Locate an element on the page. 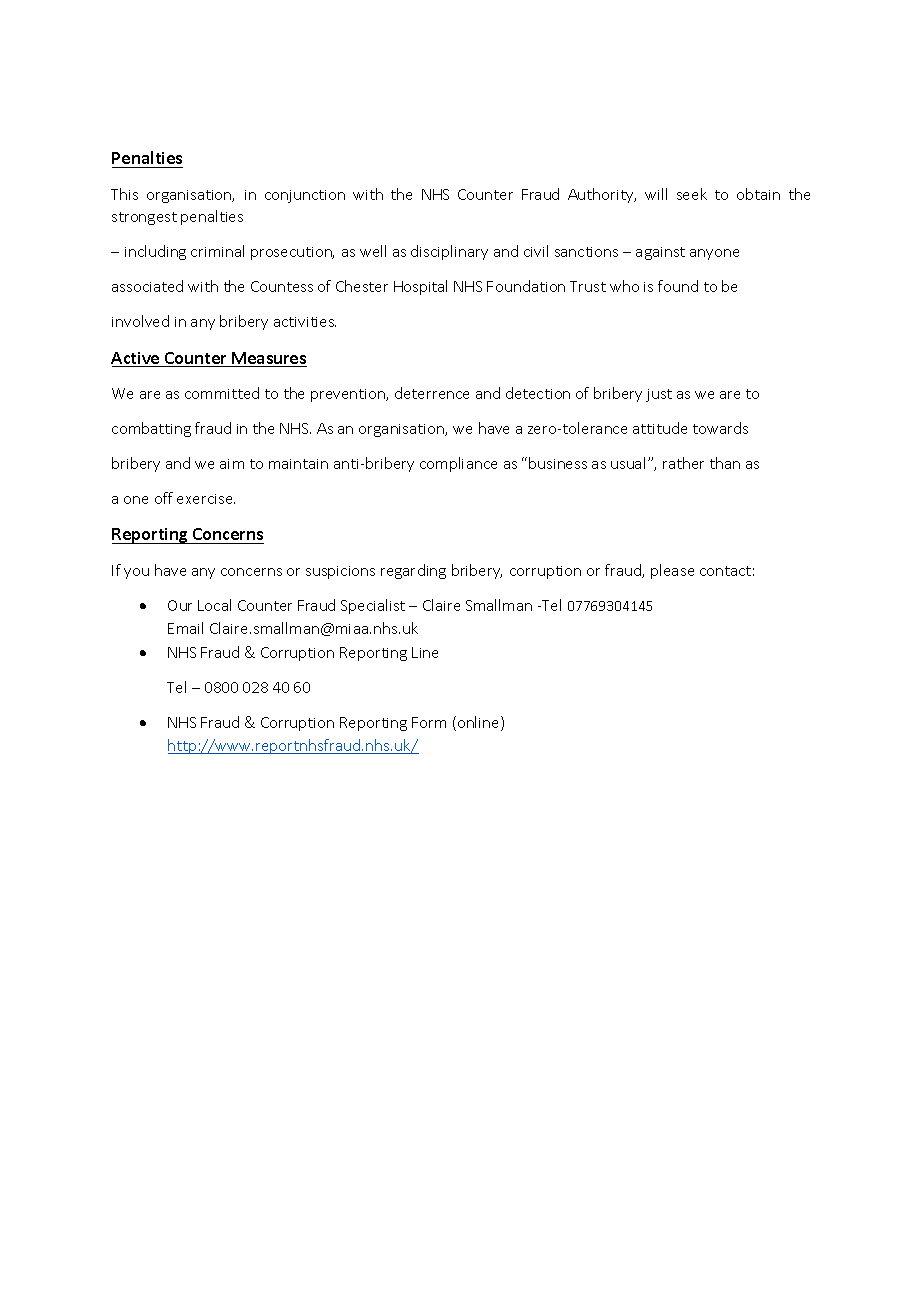 The height and width of the page is (1308, 924). deterrence is located at coordinates (432, 393).
